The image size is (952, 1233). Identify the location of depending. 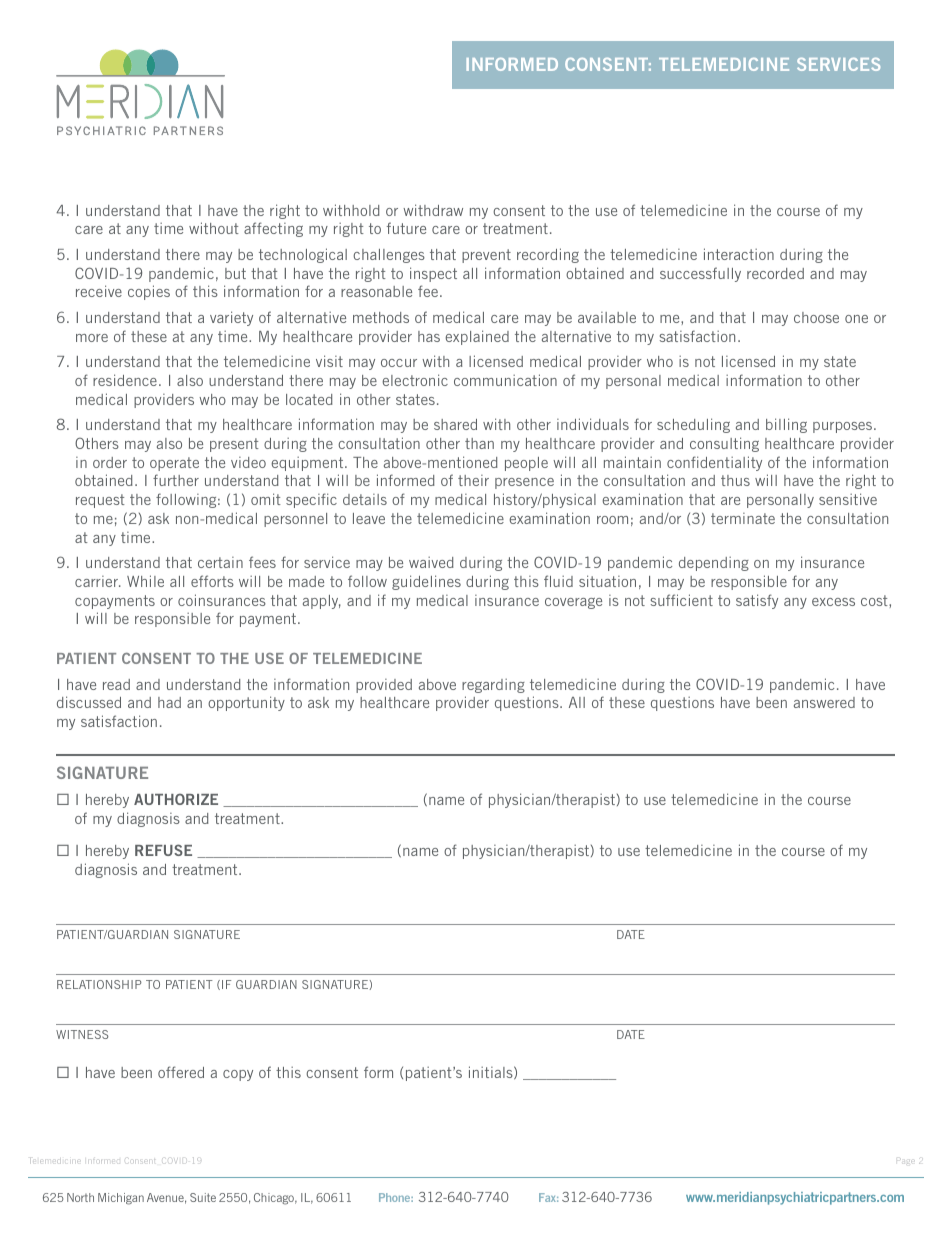
(714, 564).
